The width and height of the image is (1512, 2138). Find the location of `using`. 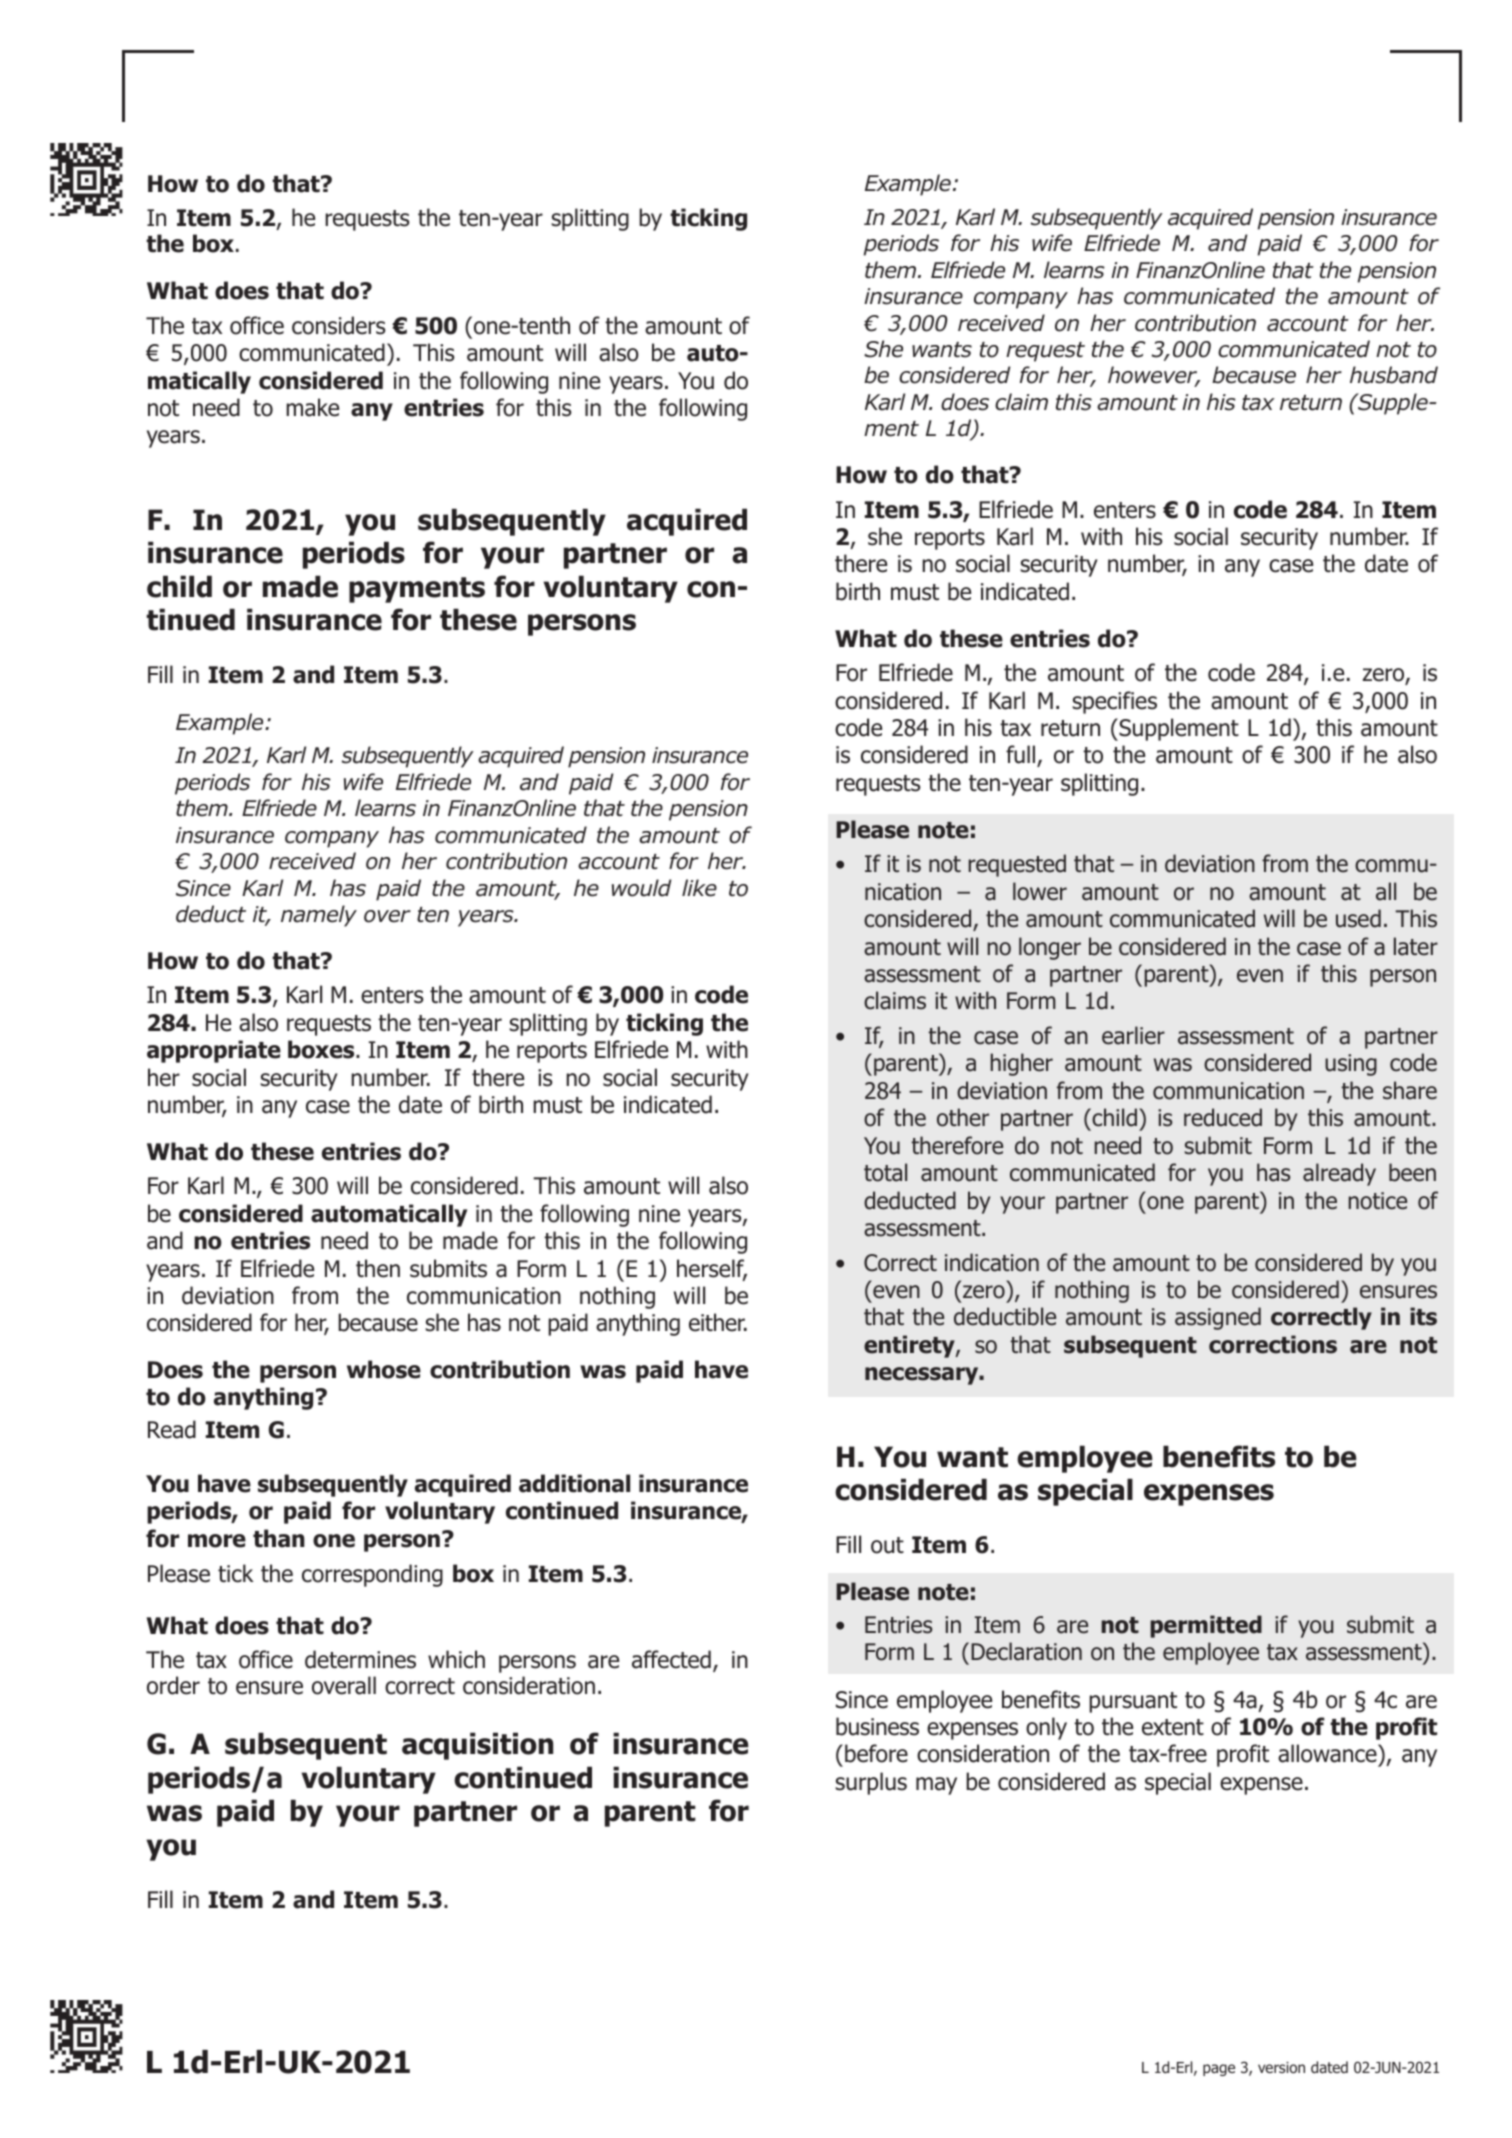

using is located at coordinates (1351, 1065).
